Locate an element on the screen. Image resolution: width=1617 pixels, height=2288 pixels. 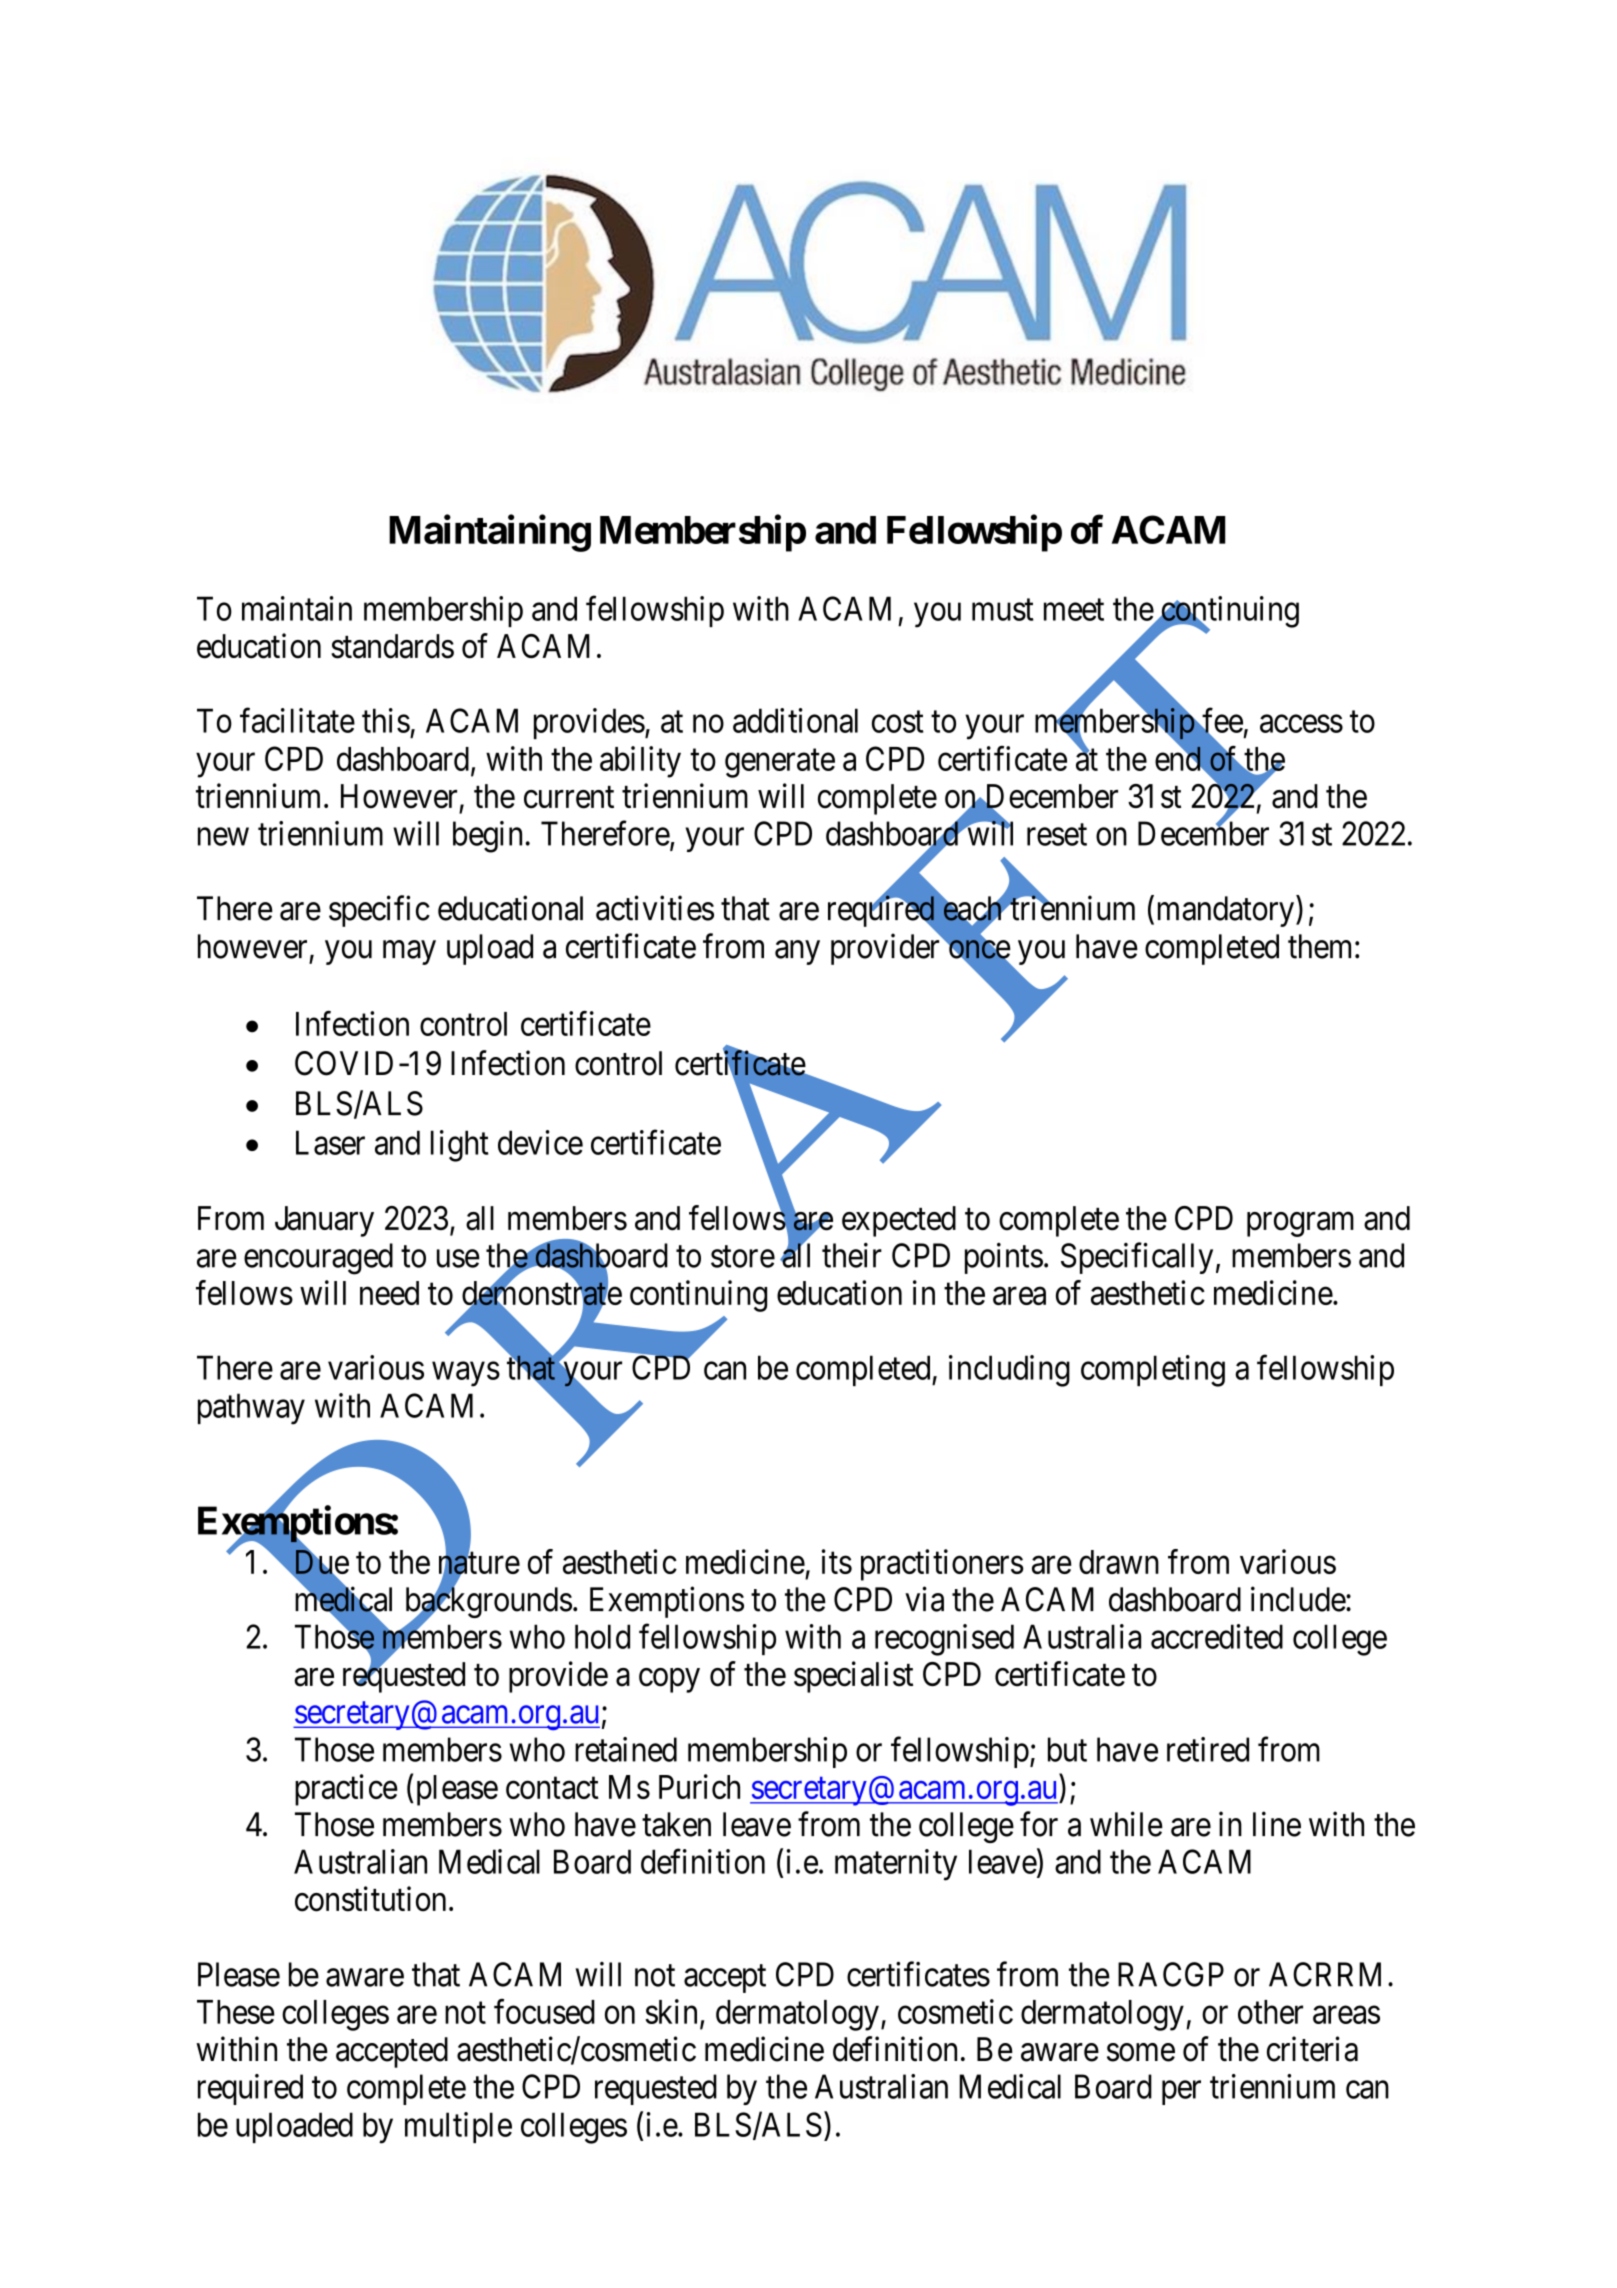
need is located at coordinates (389, 1293).
